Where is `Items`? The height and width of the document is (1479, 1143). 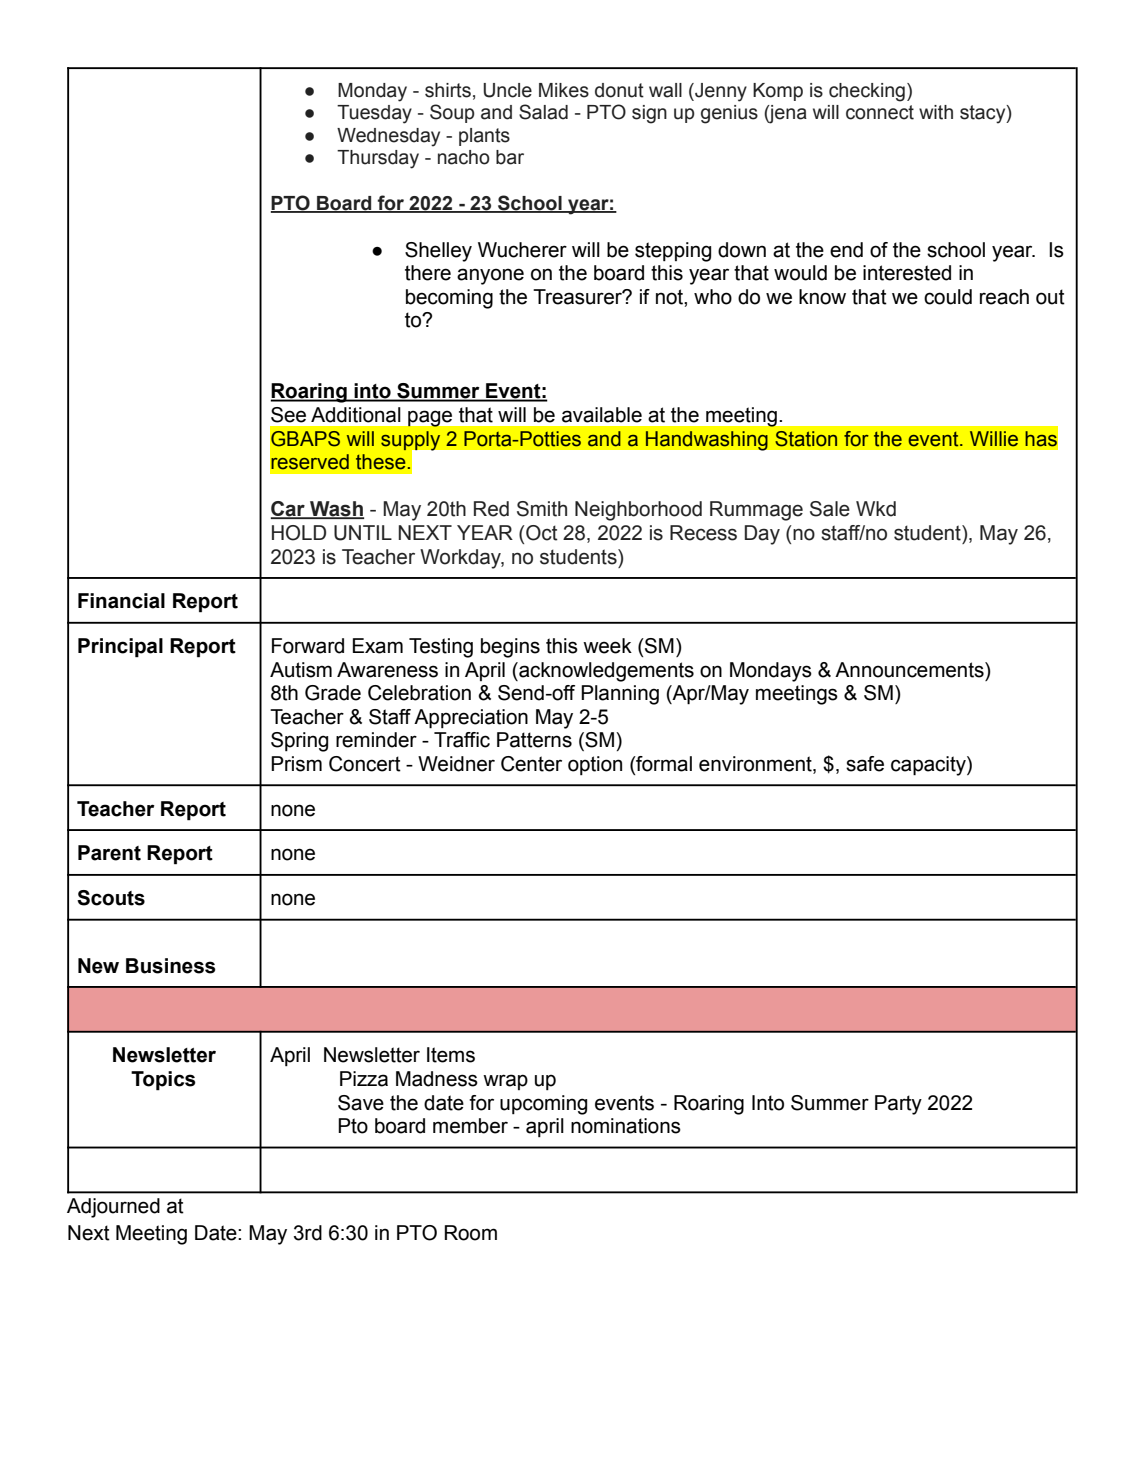
Items is located at coordinates (451, 1055).
